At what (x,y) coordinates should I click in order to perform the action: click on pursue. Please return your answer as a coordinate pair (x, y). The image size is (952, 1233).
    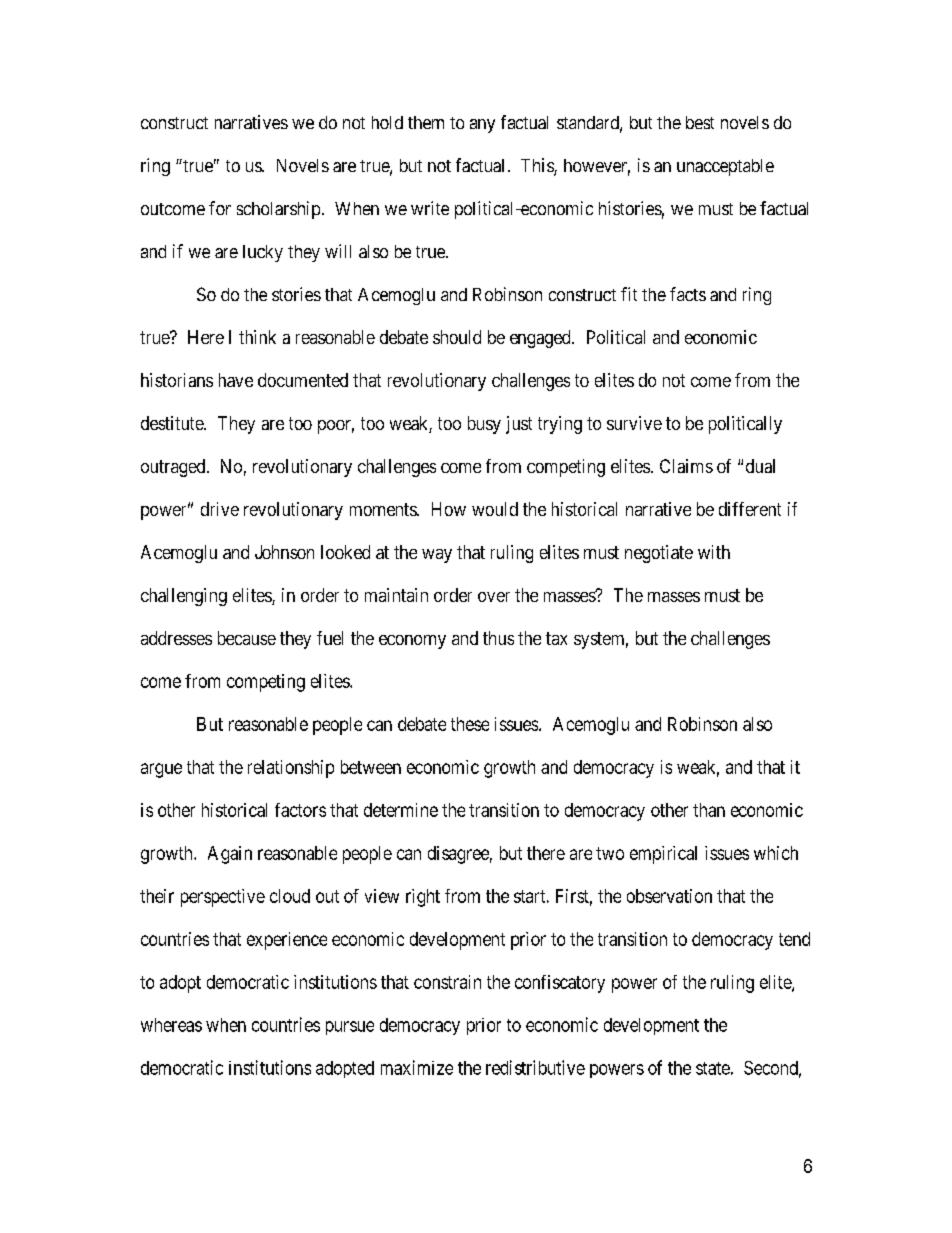
    Looking at the image, I should click on (350, 1028).
